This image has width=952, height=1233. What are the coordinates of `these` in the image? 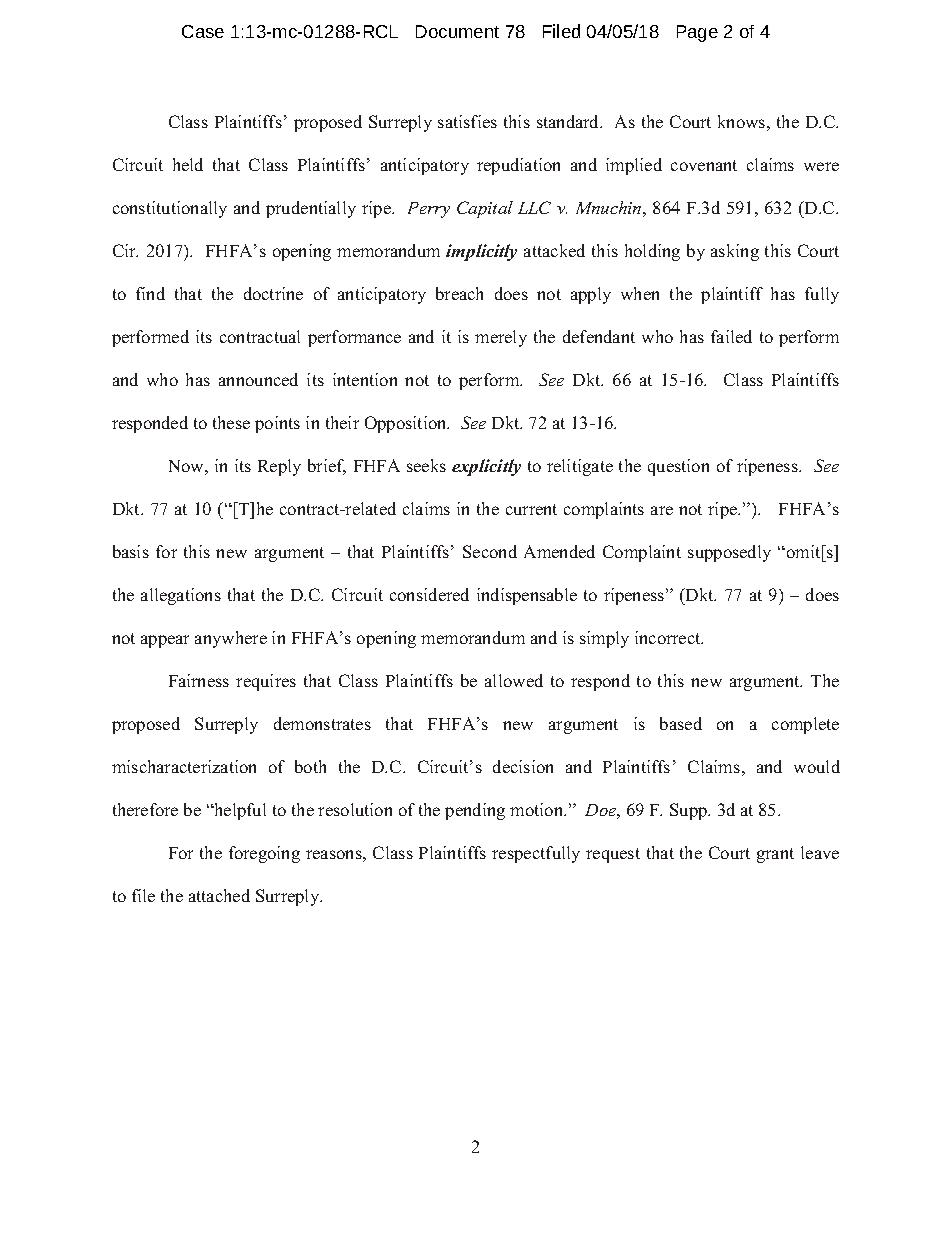 It's located at (231, 422).
